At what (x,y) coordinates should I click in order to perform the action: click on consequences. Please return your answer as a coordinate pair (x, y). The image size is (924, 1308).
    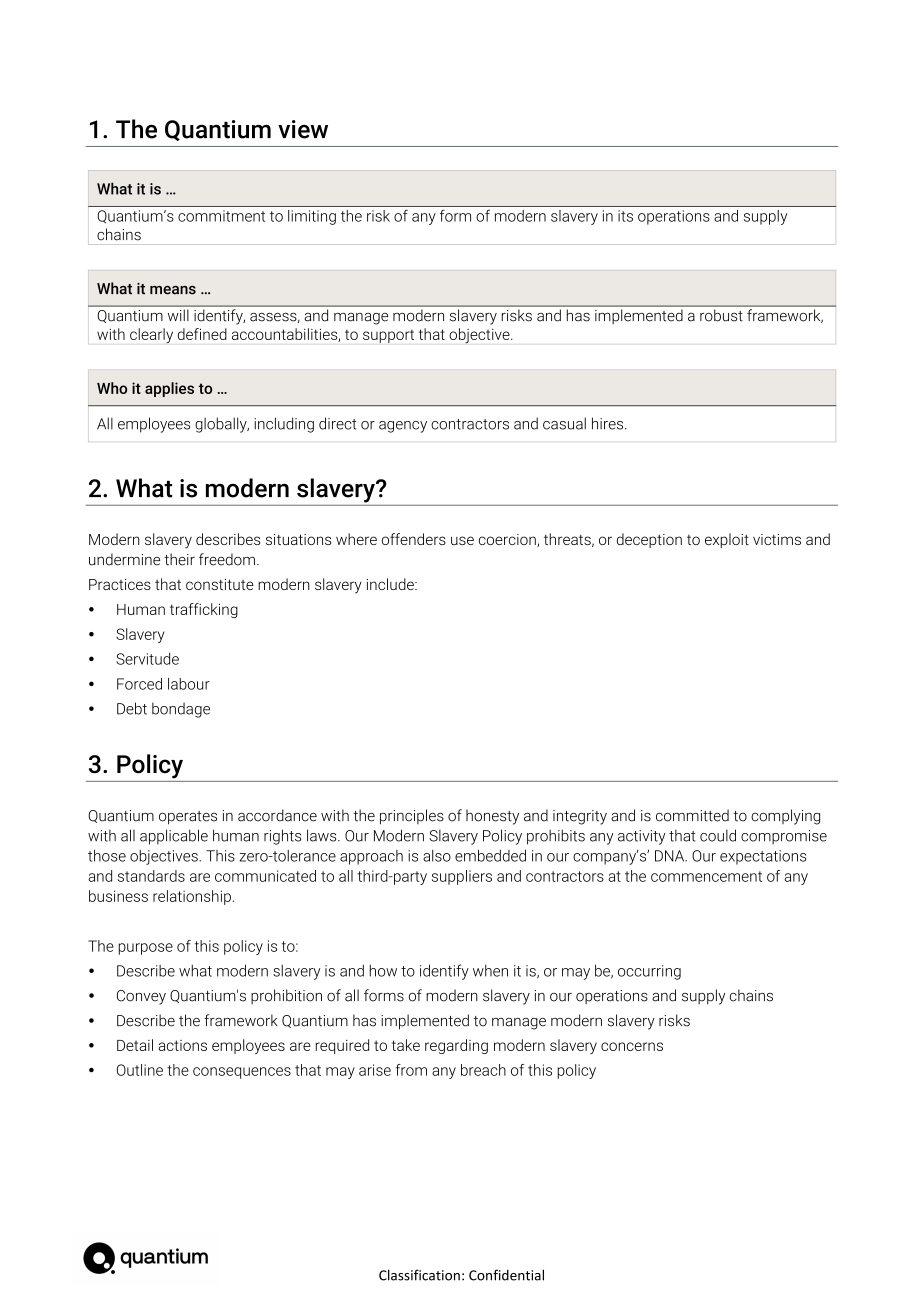
    Looking at the image, I should click on (242, 1073).
